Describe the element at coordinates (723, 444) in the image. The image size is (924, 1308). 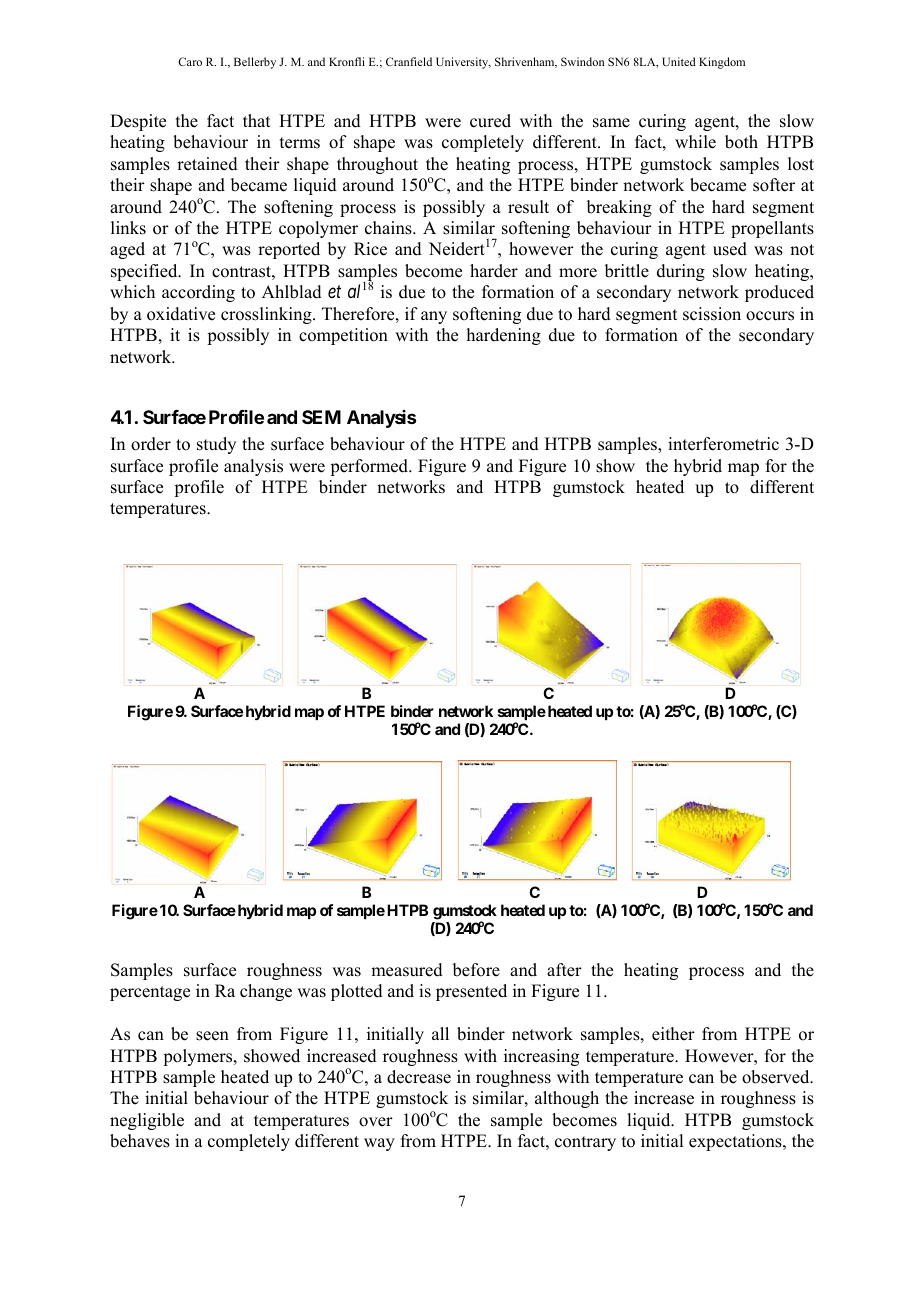
I see `interferometric` at that location.
